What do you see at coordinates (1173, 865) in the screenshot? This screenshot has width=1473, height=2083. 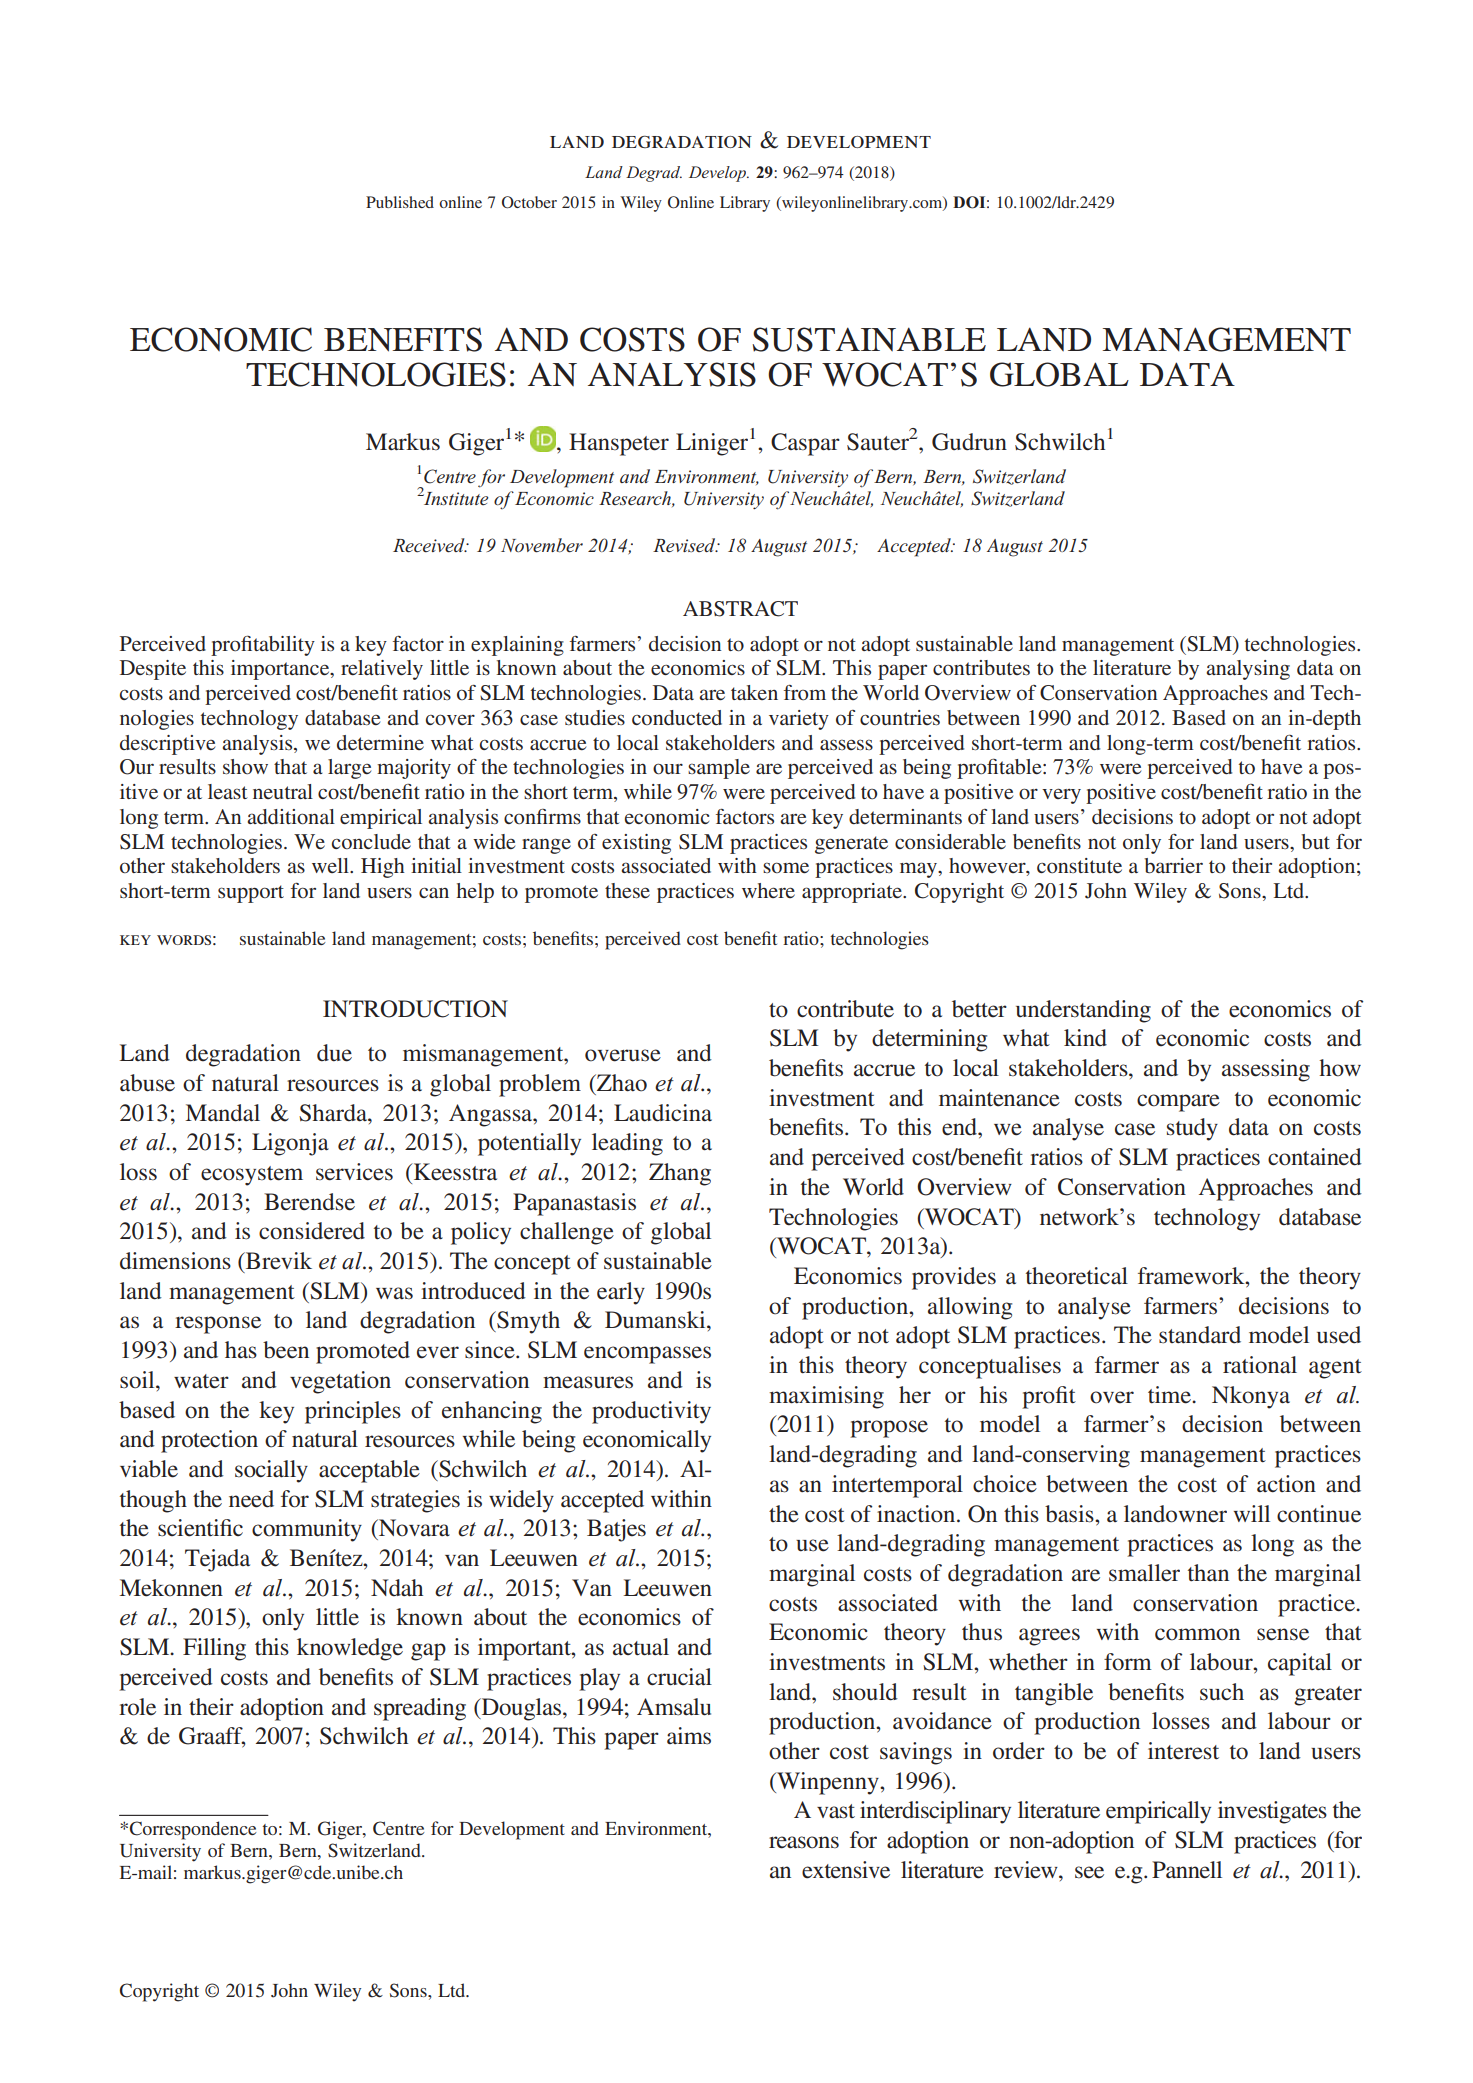 I see `barrier` at bounding box center [1173, 865].
